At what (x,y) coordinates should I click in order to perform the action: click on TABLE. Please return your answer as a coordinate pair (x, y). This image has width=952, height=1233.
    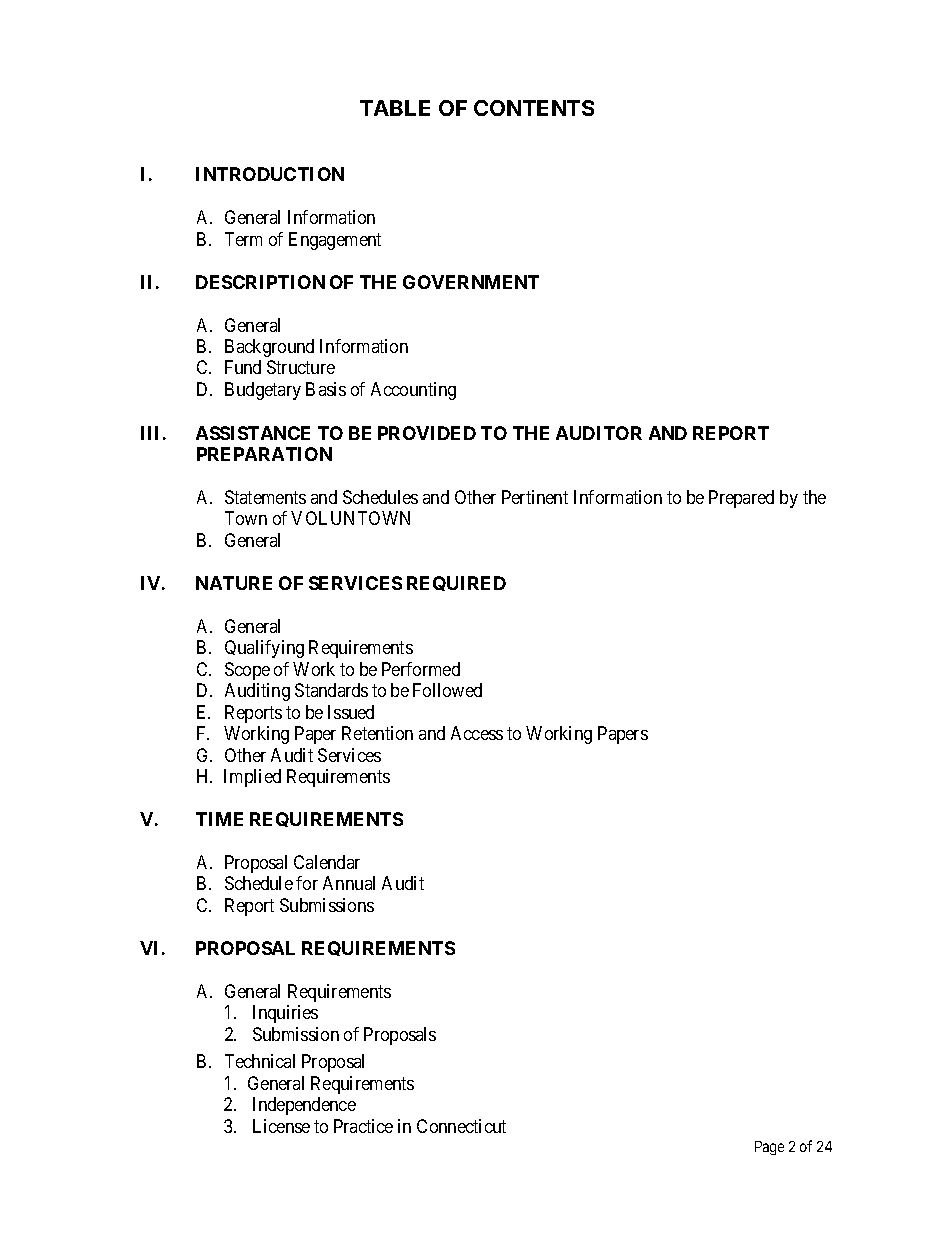
    Looking at the image, I should click on (395, 108).
